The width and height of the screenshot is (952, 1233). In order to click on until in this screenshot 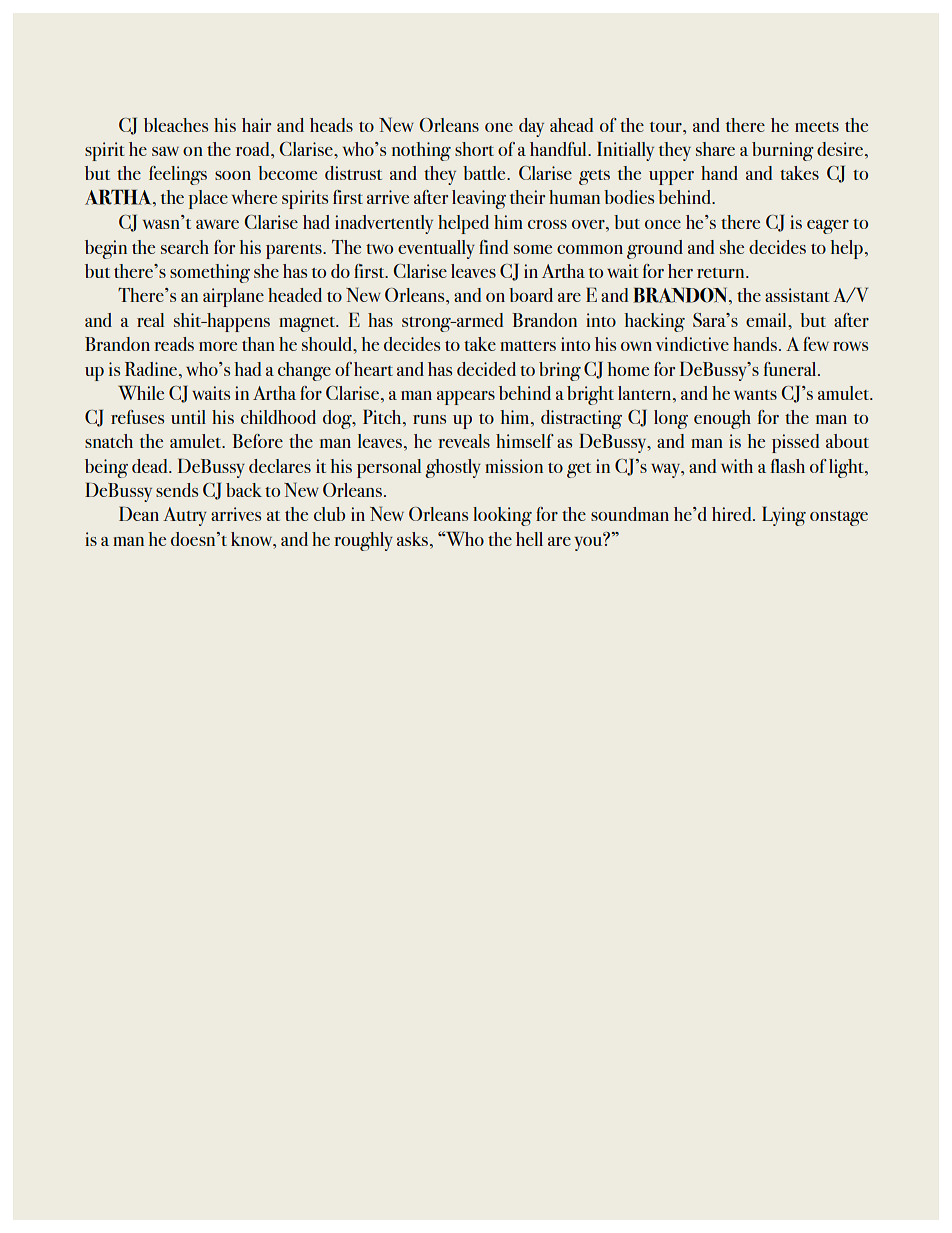, I will do `click(188, 417)`.
